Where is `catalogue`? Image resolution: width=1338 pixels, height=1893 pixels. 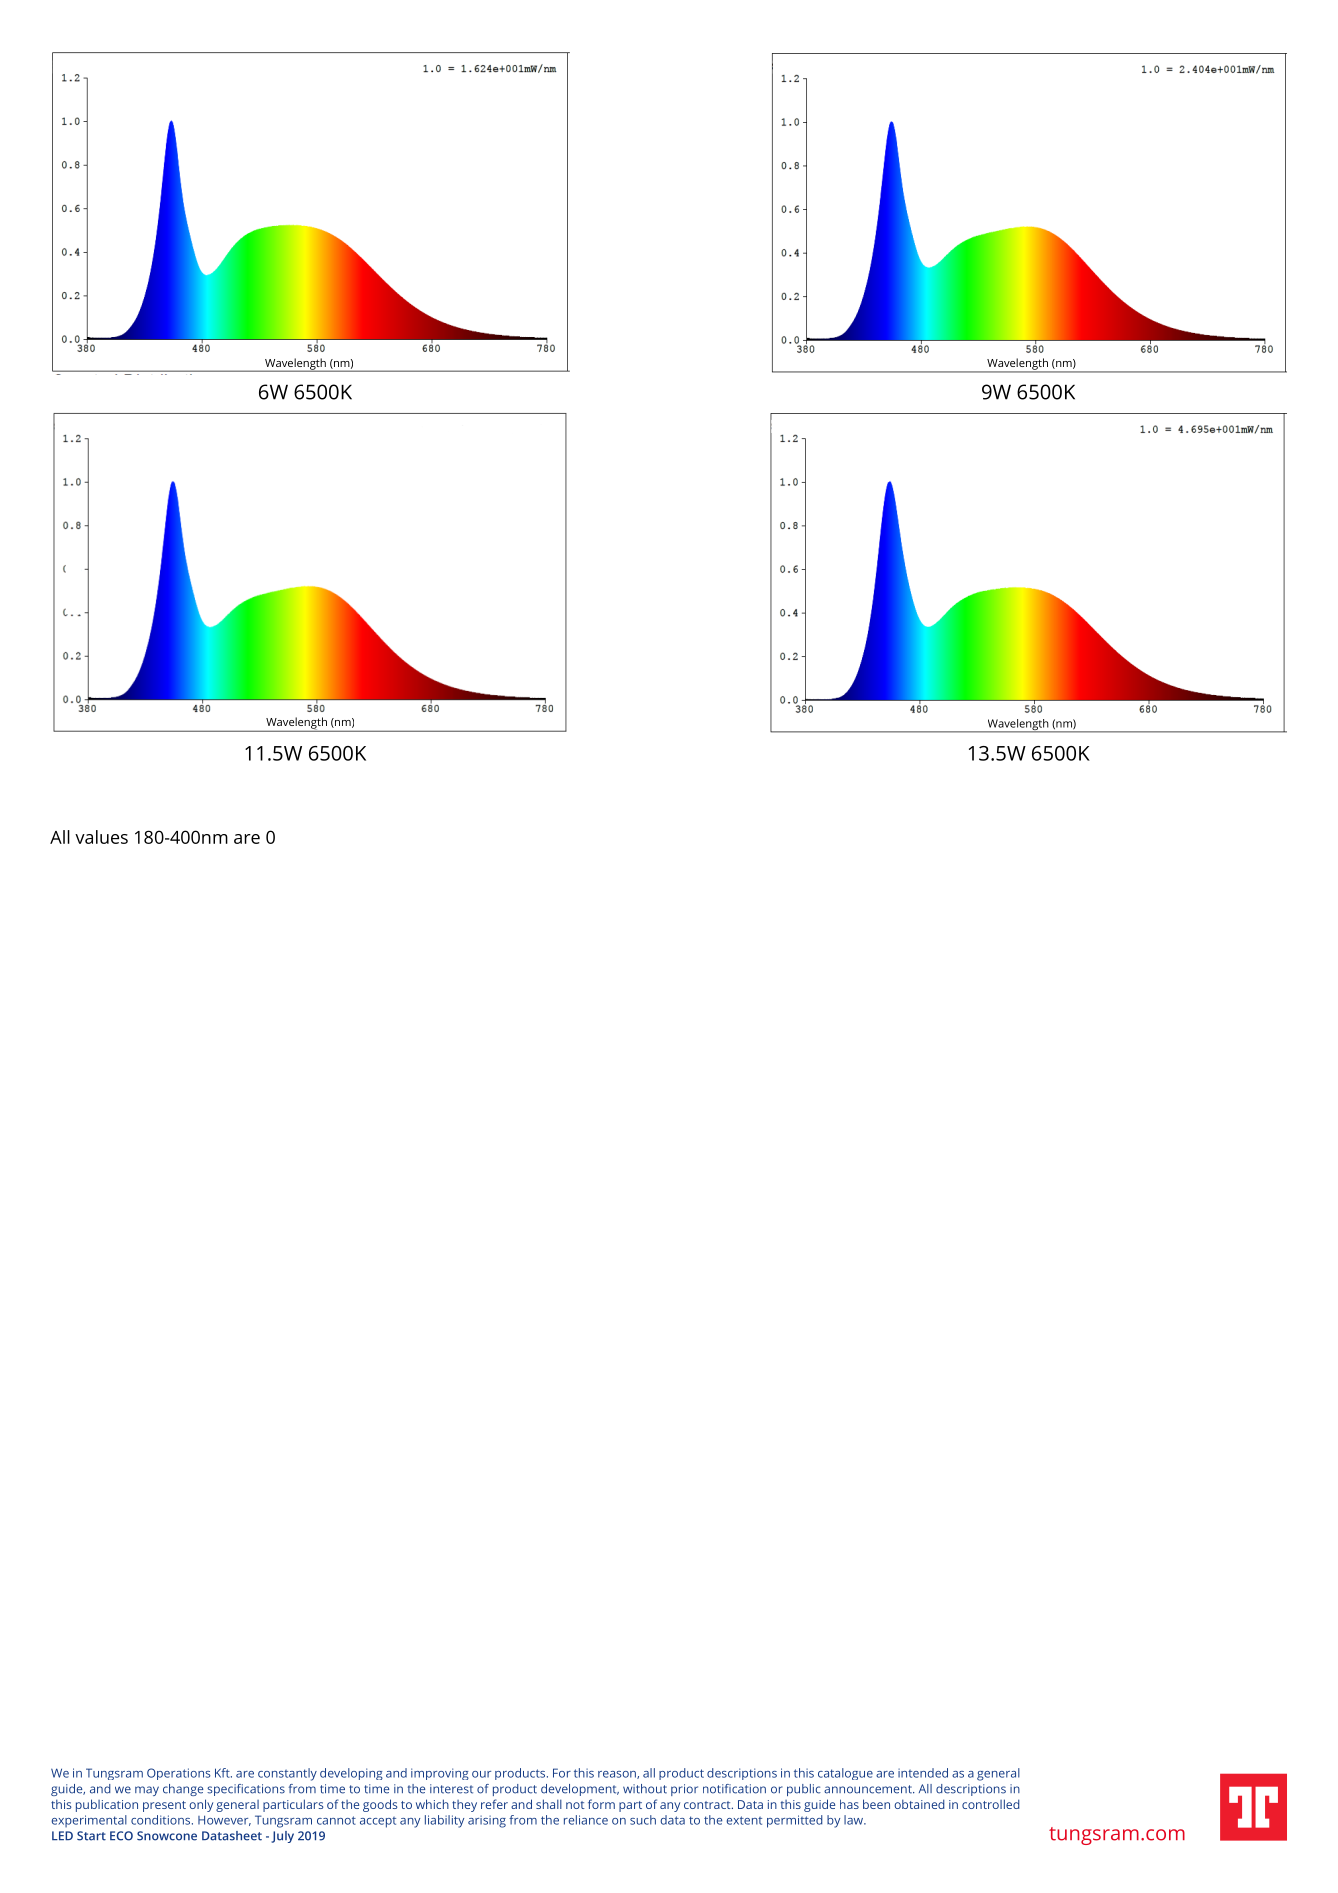 catalogue is located at coordinates (845, 1774).
